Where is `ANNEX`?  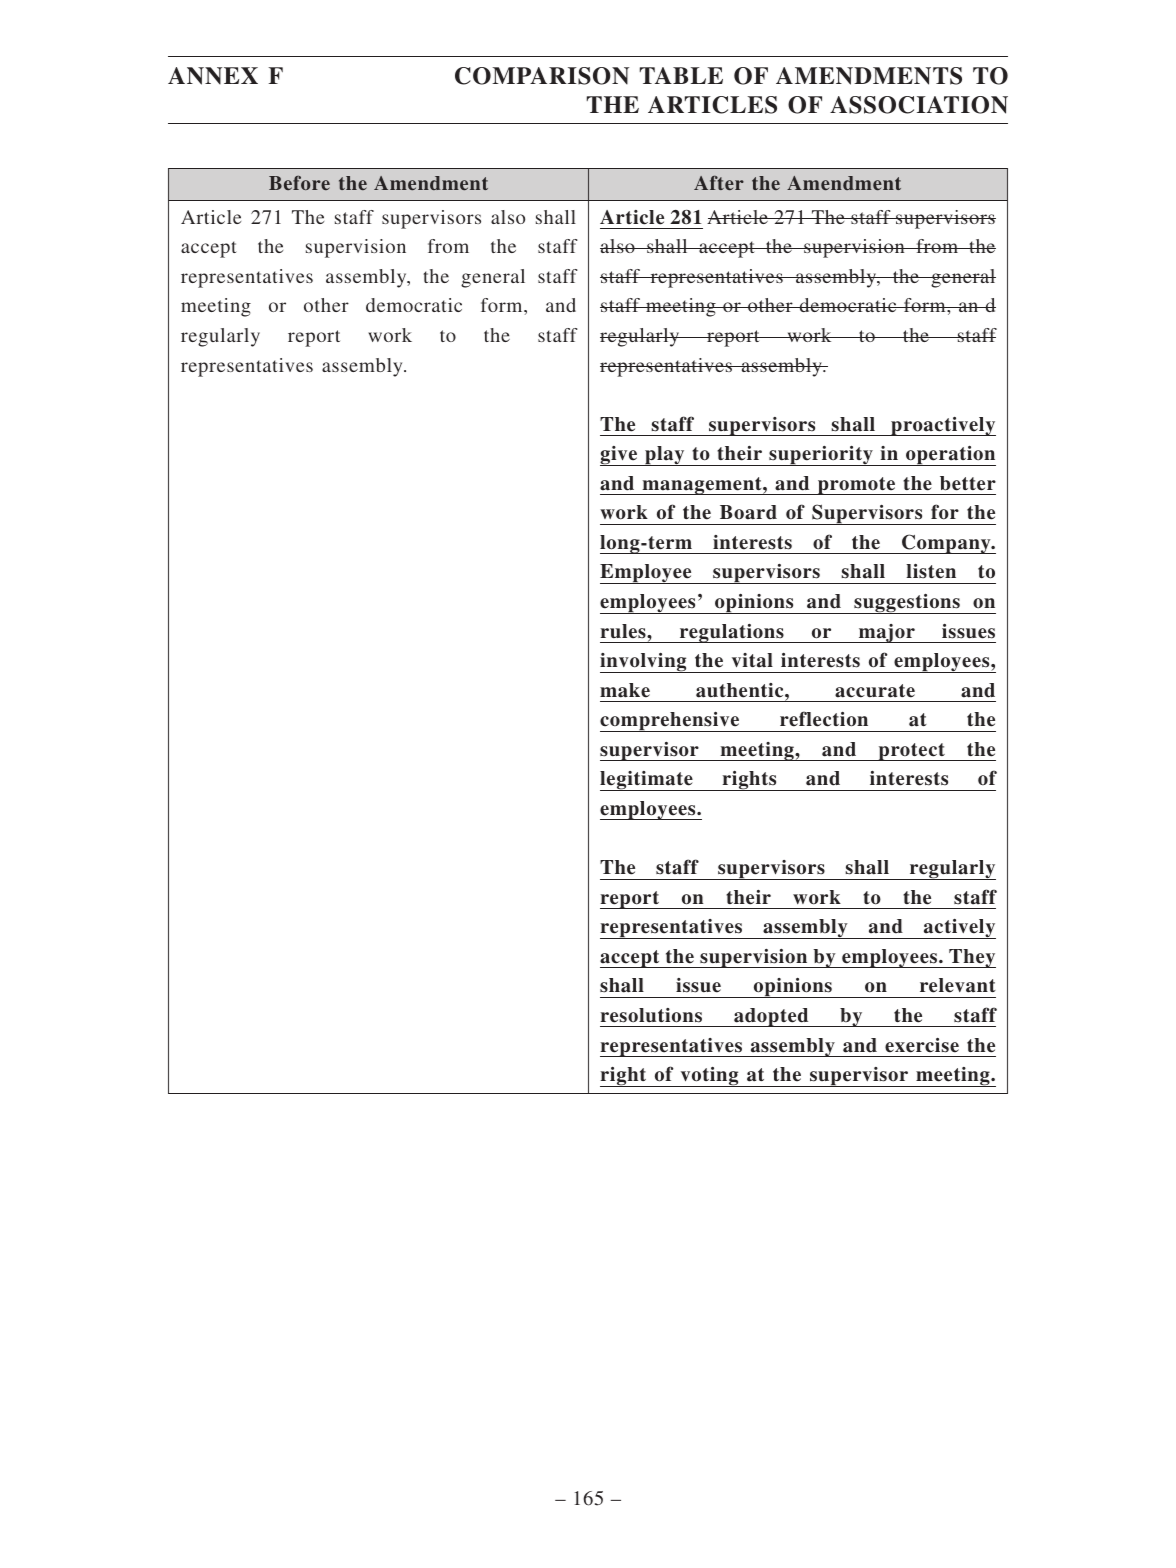 ANNEX is located at coordinates (213, 76).
